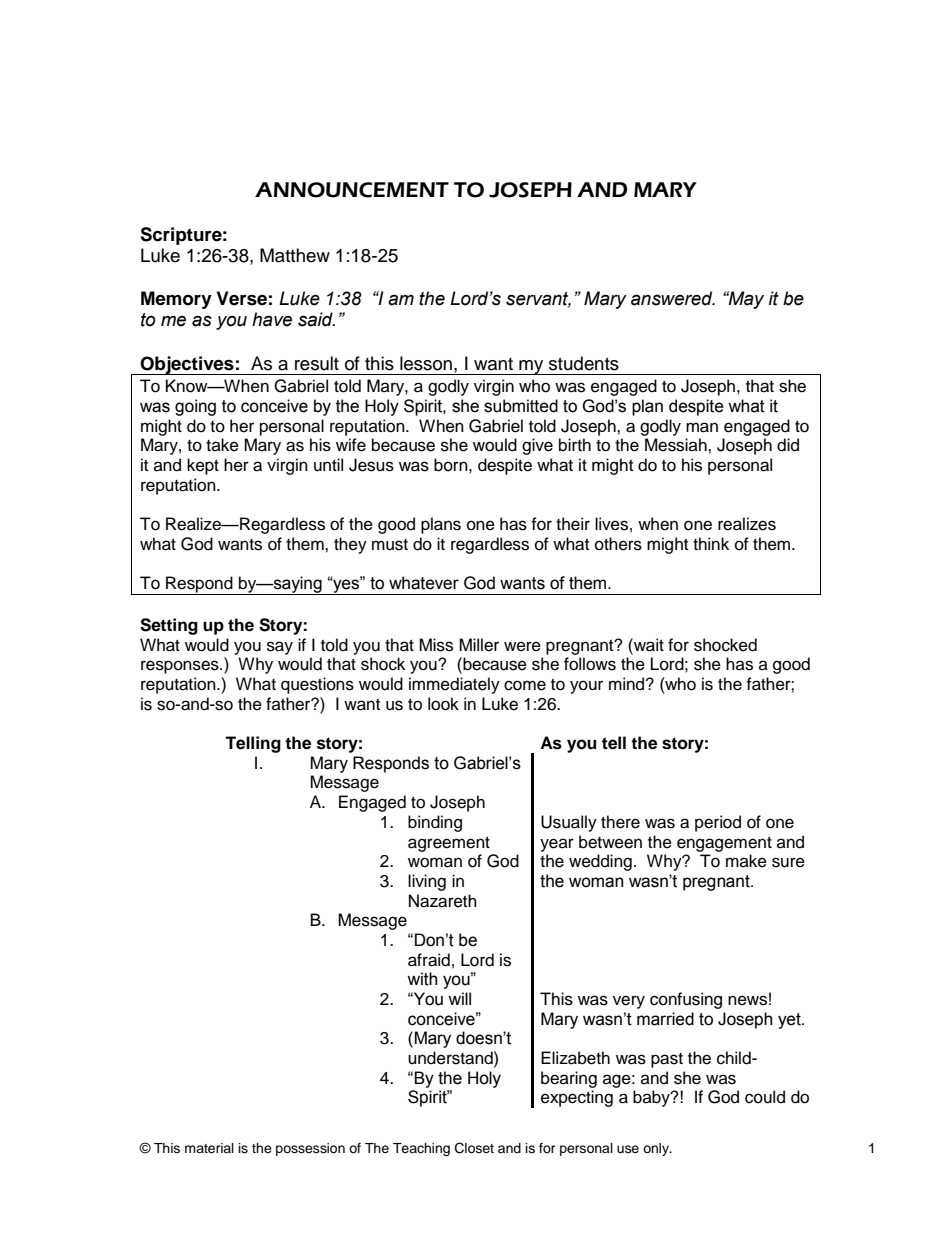 This image has height=1233, width=952. Describe the element at coordinates (209, 1148) in the image. I see `material` at that location.
